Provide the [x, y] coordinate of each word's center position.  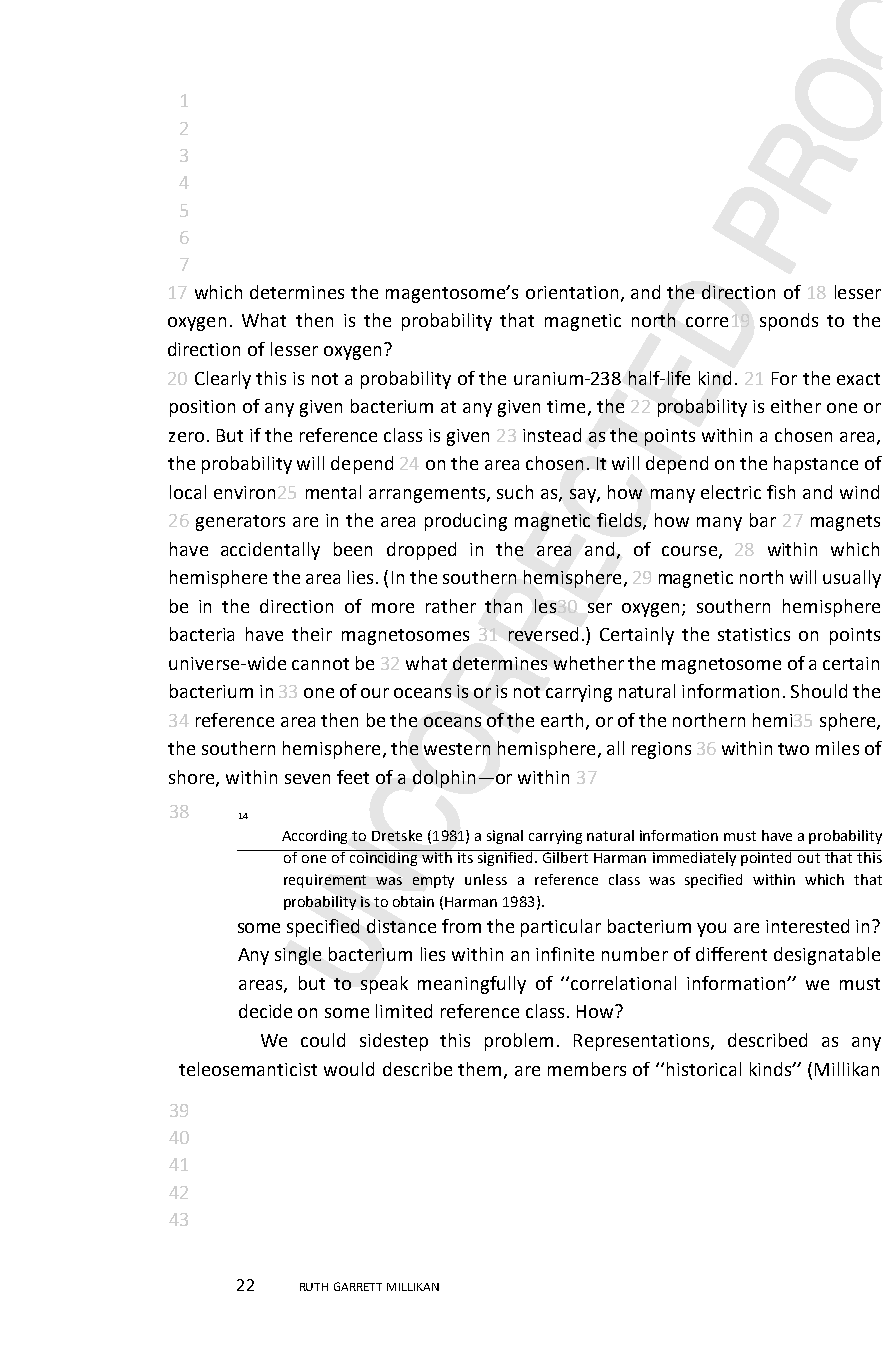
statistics [754, 634]
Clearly [223, 380]
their [312, 634]
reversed [543, 634]
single [298, 956]
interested [807, 926]
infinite [565, 954]
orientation [572, 292]
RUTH [314, 1287]
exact [858, 379]
